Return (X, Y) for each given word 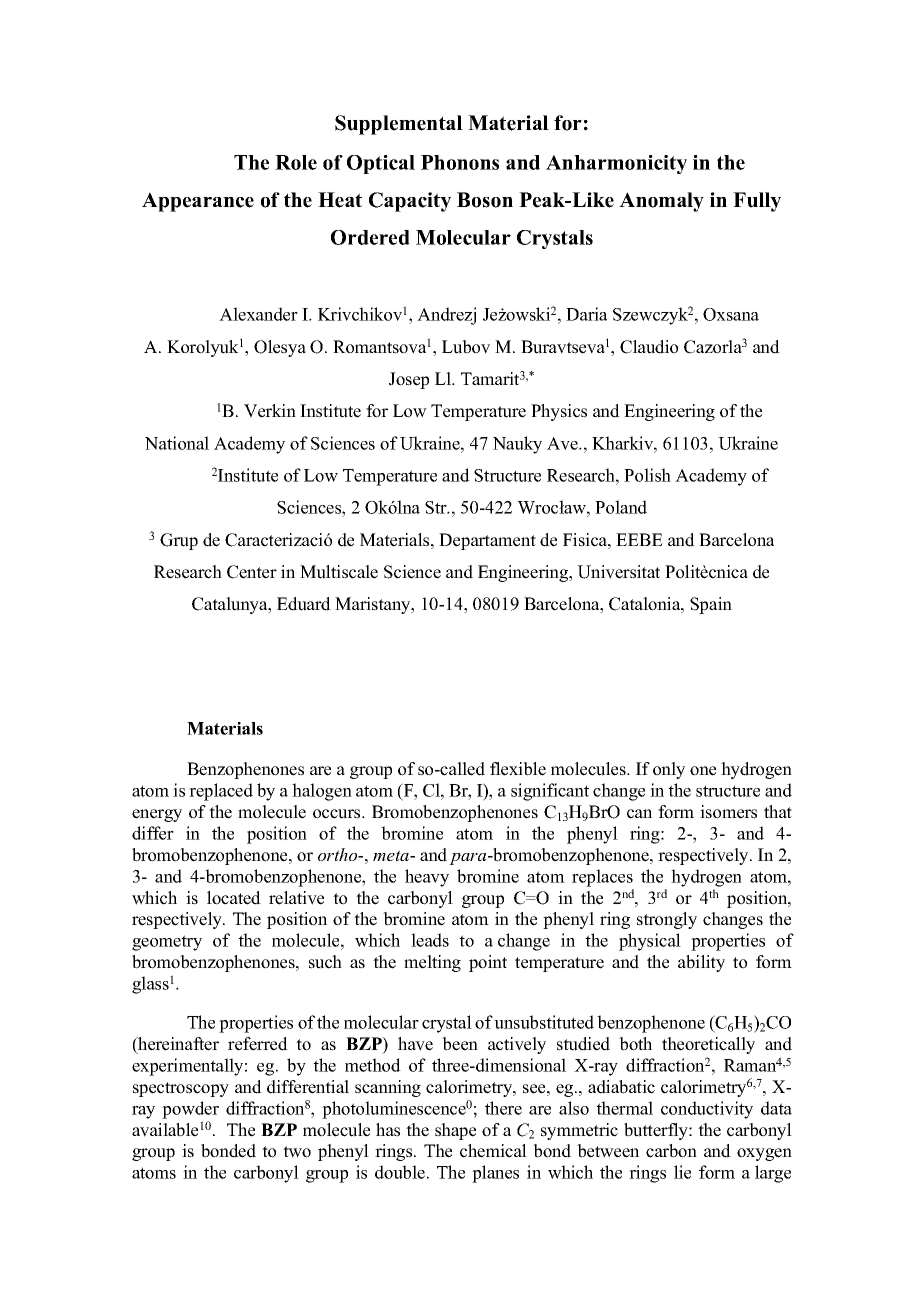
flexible (518, 769)
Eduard (304, 604)
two (297, 1152)
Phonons (460, 162)
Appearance (198, 202)
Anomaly (661, 202)
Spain (711, 605)
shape (455, 1131)
